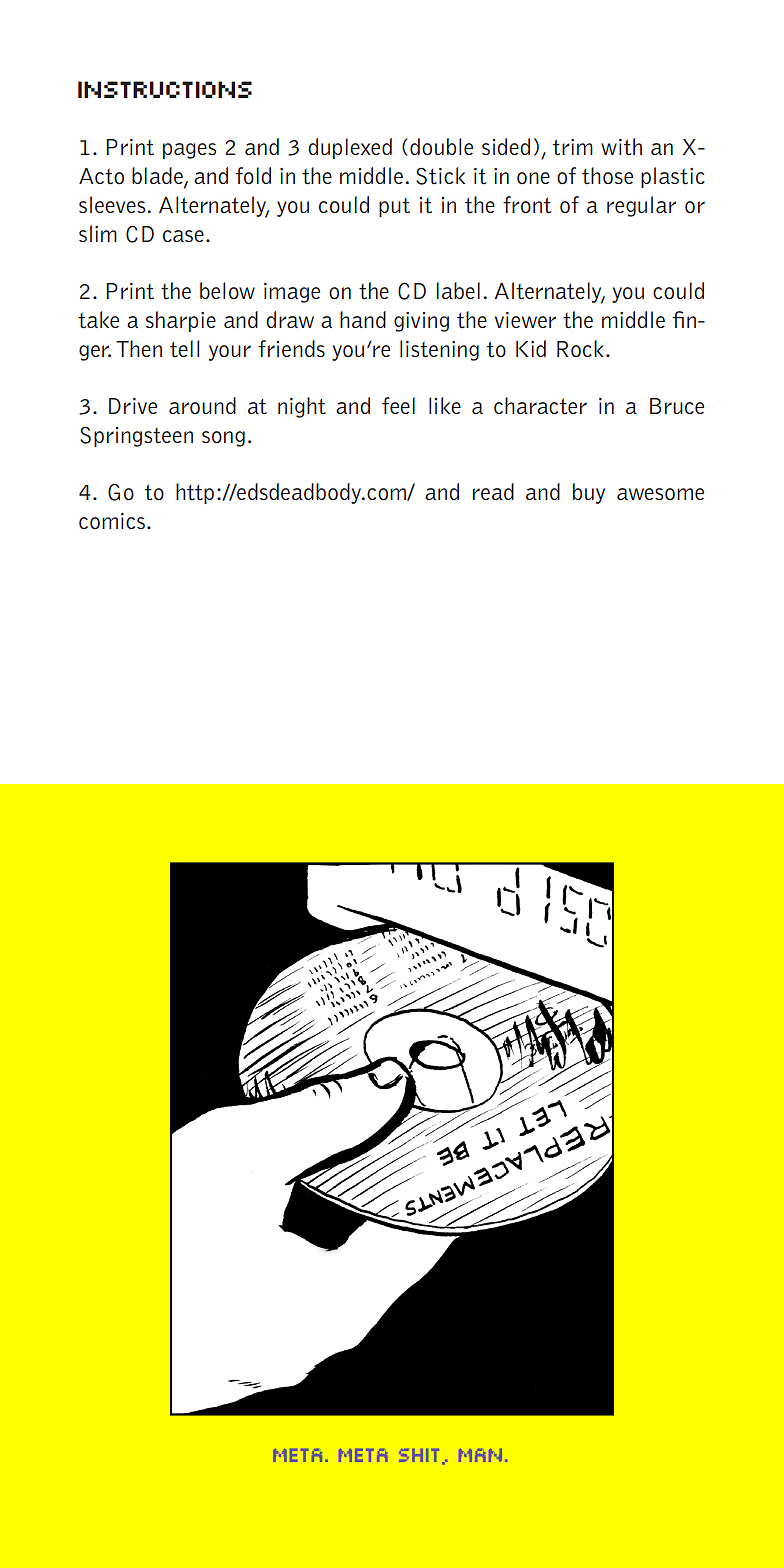 This page has width=784, height=1568. What do you see at coordinates (480, 1455) in the page?
I see `man` at bounding box center [480, 1455].
